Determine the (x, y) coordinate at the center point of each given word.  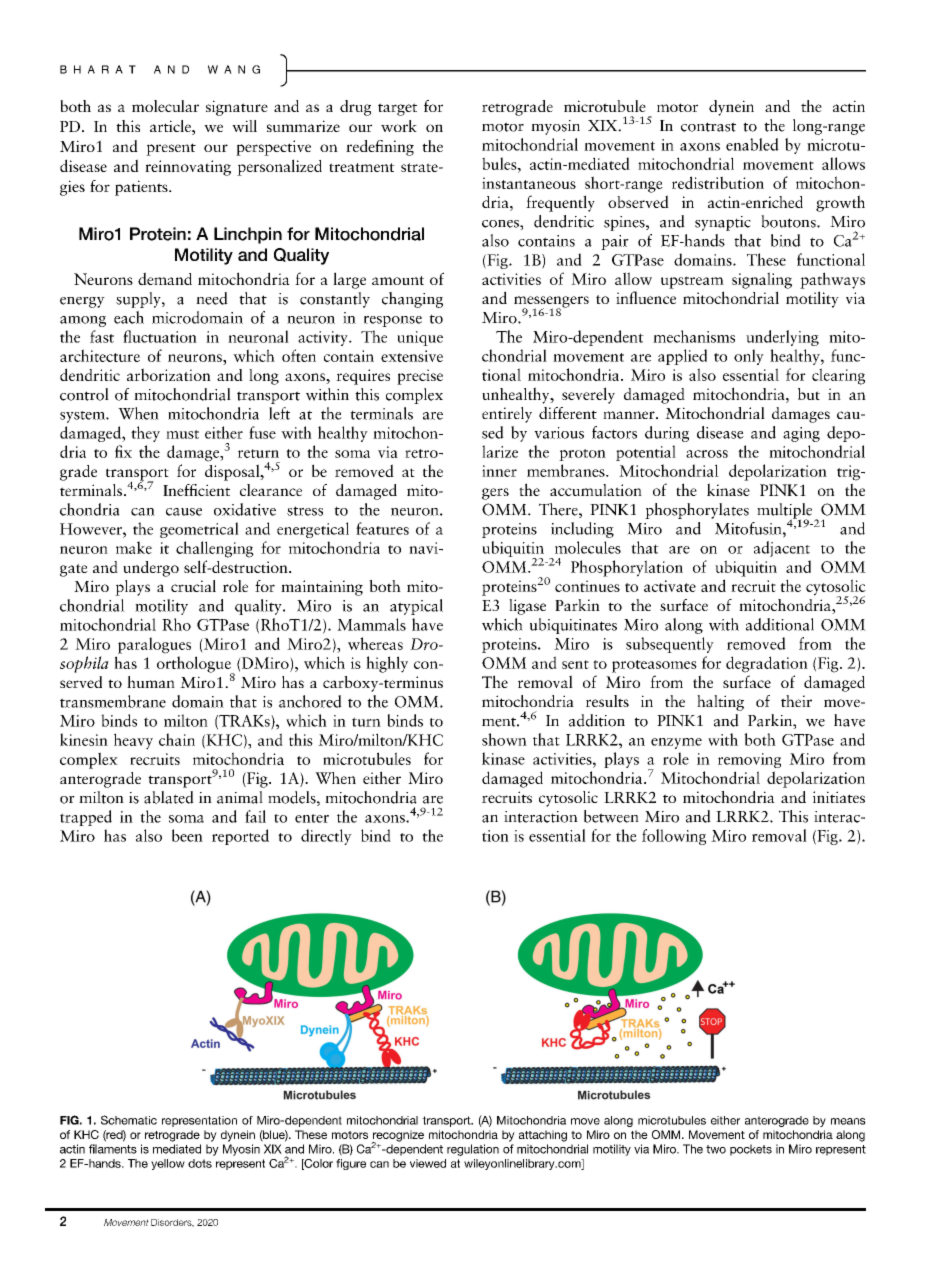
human (151, 682)
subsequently (670, 645)
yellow (168, 1164)
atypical (416, 607)
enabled (752, 144)
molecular (165, 106)
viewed (428, 1163)
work (399, 126)
